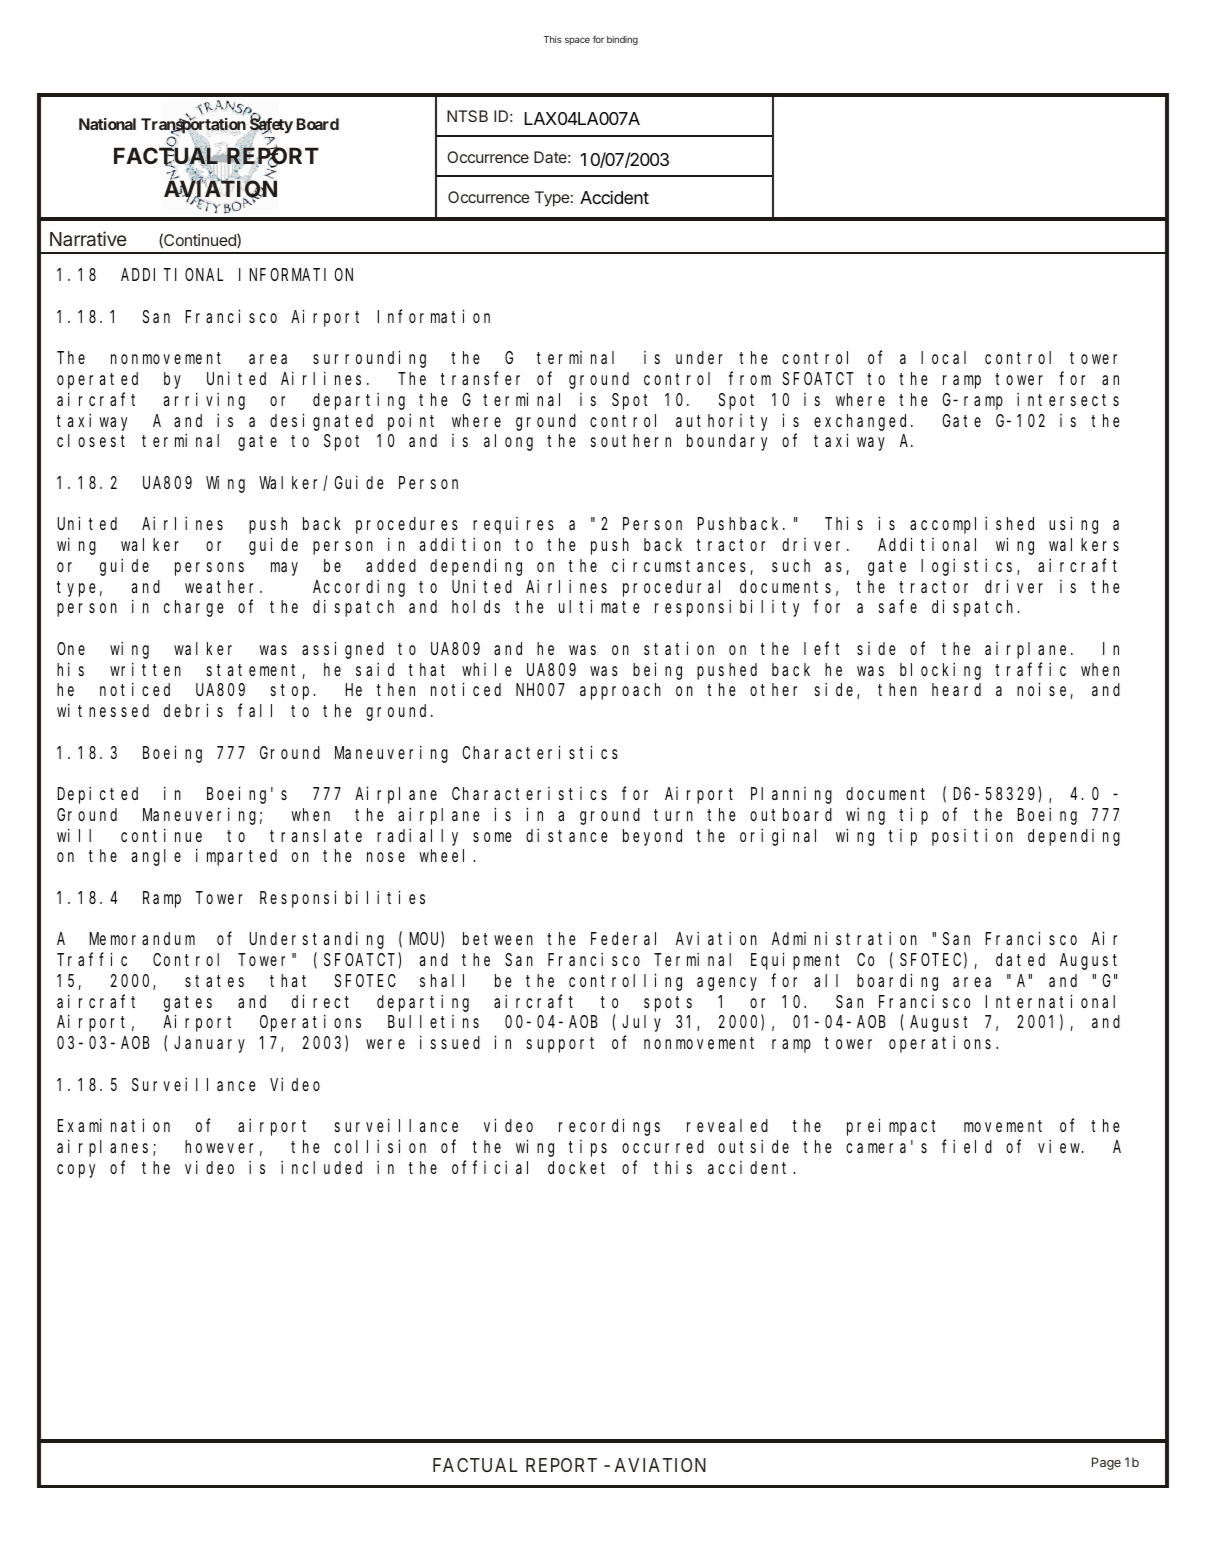 The image size is (1209, 1565). Describe the element at coordinates (956, 689) in the image. I see `heard` at that location.
